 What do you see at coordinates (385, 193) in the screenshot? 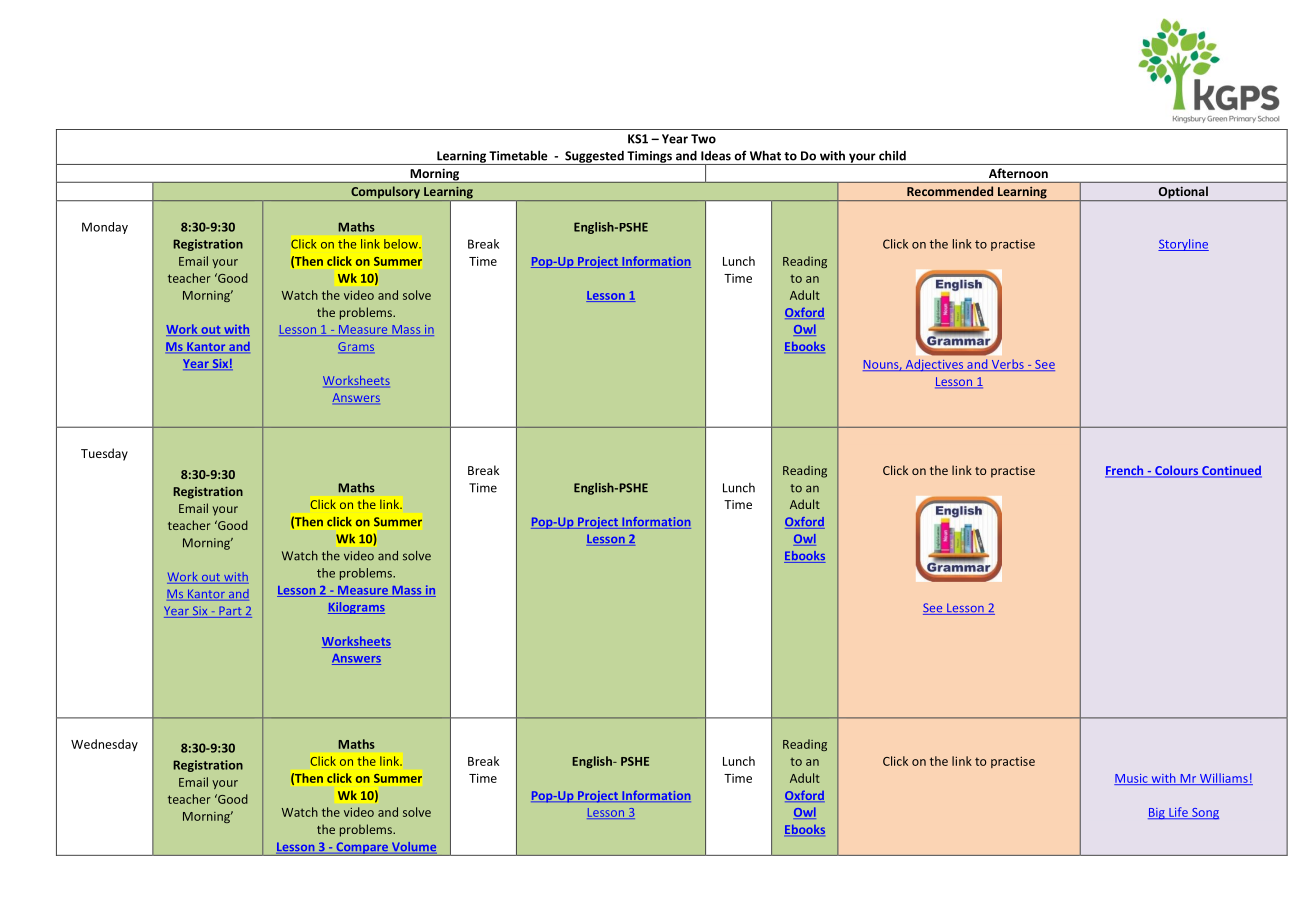
I see `Compulsory` at bounding box center [385, 193].
